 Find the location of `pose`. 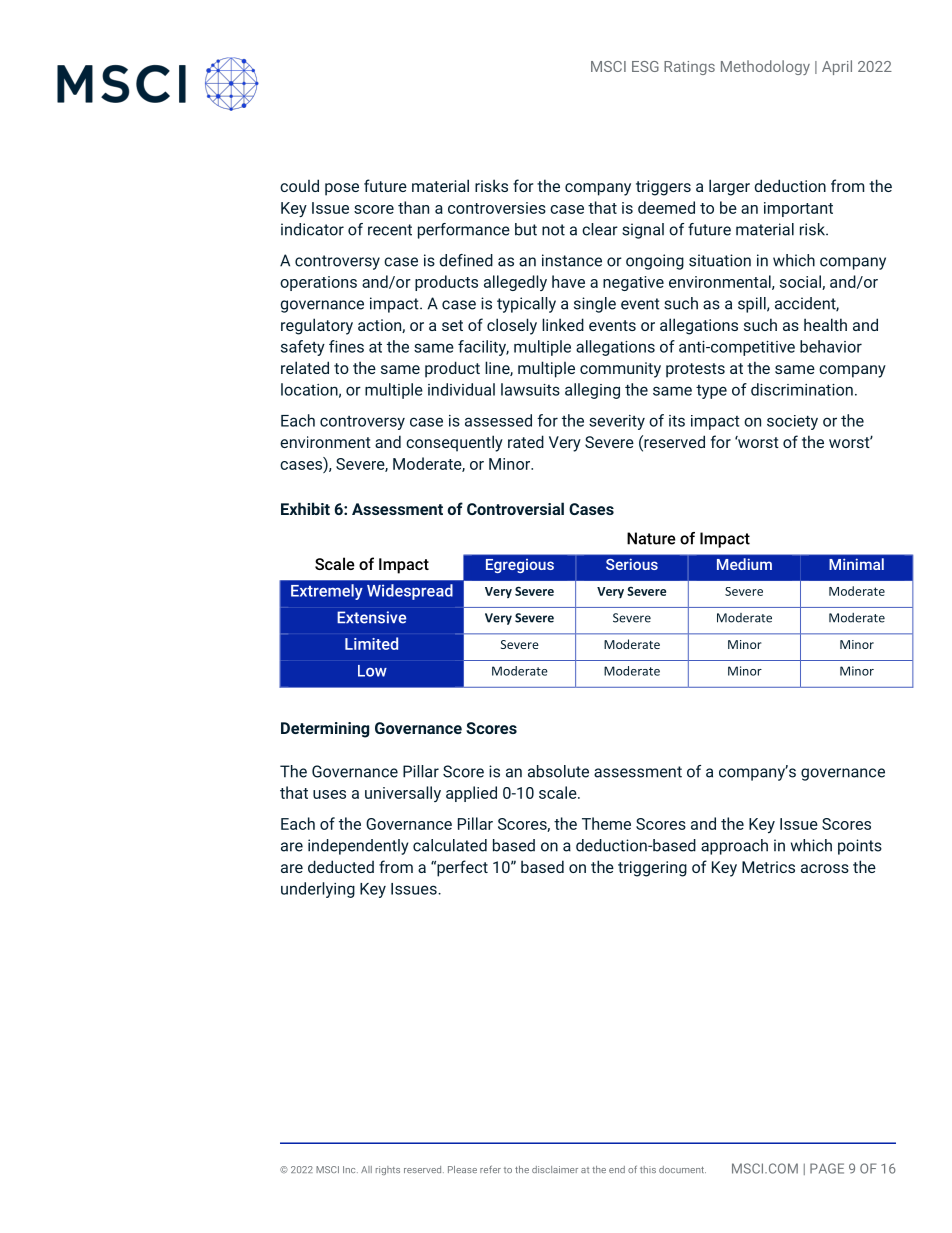

pose is located at coordinates (342, 189).
